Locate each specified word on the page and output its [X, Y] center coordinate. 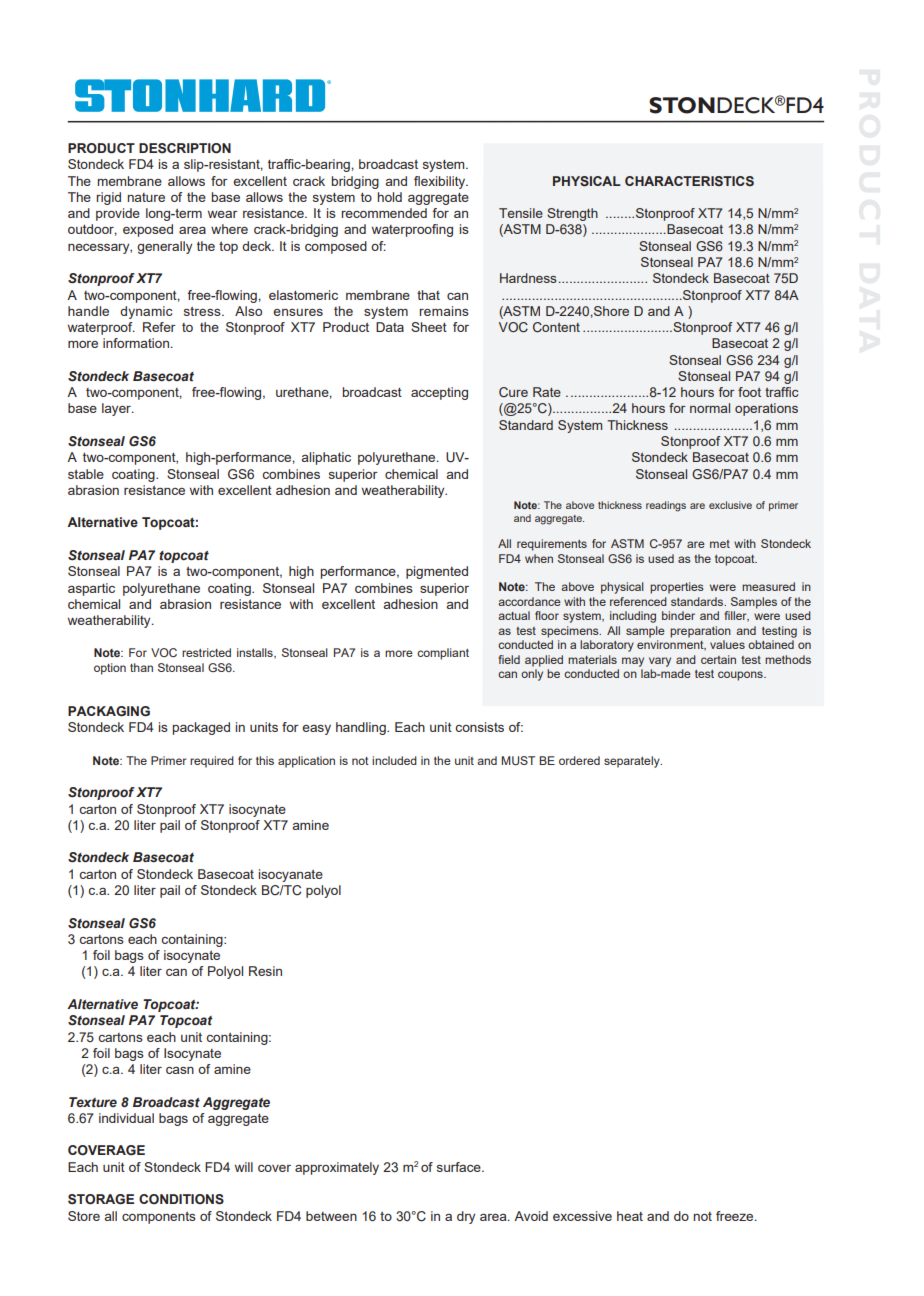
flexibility [441, 182]
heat [630, 1216]
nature [146, 197]
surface [460, 1167]
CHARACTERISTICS [689, 181]
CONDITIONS [181, 1199]
